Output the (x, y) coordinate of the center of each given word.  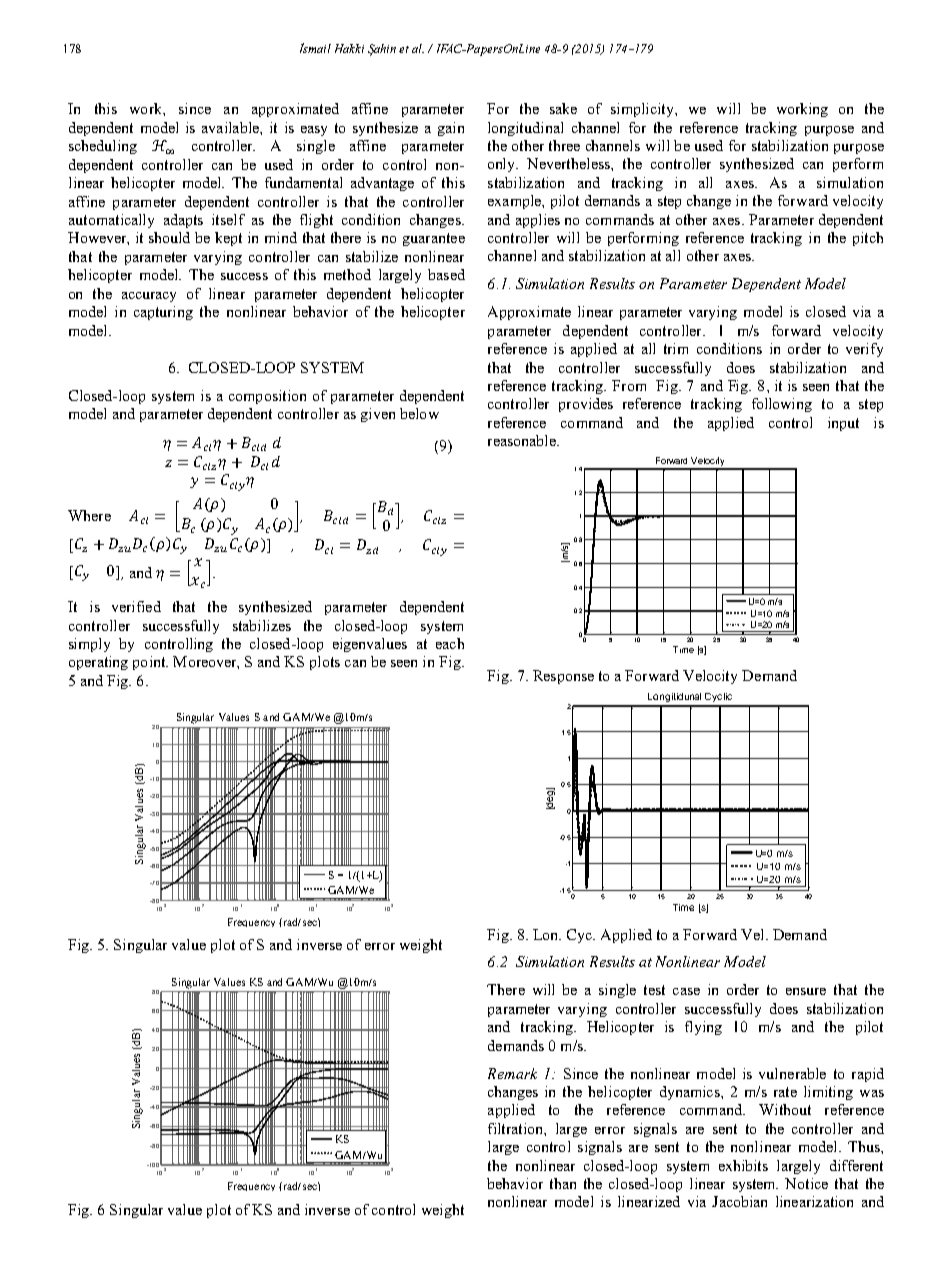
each (450, 643)
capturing (163, 313)
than (563, 1183)
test (654, 990)
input (843, 424)
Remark (512, 1073)
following (782, 405)
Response (563, 677)
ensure (806, 991)
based (446, 274)
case (686, 991)
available (231, 127)
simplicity (643, 110)
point (150, 663)
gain (451, 129)
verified (136, 606)
